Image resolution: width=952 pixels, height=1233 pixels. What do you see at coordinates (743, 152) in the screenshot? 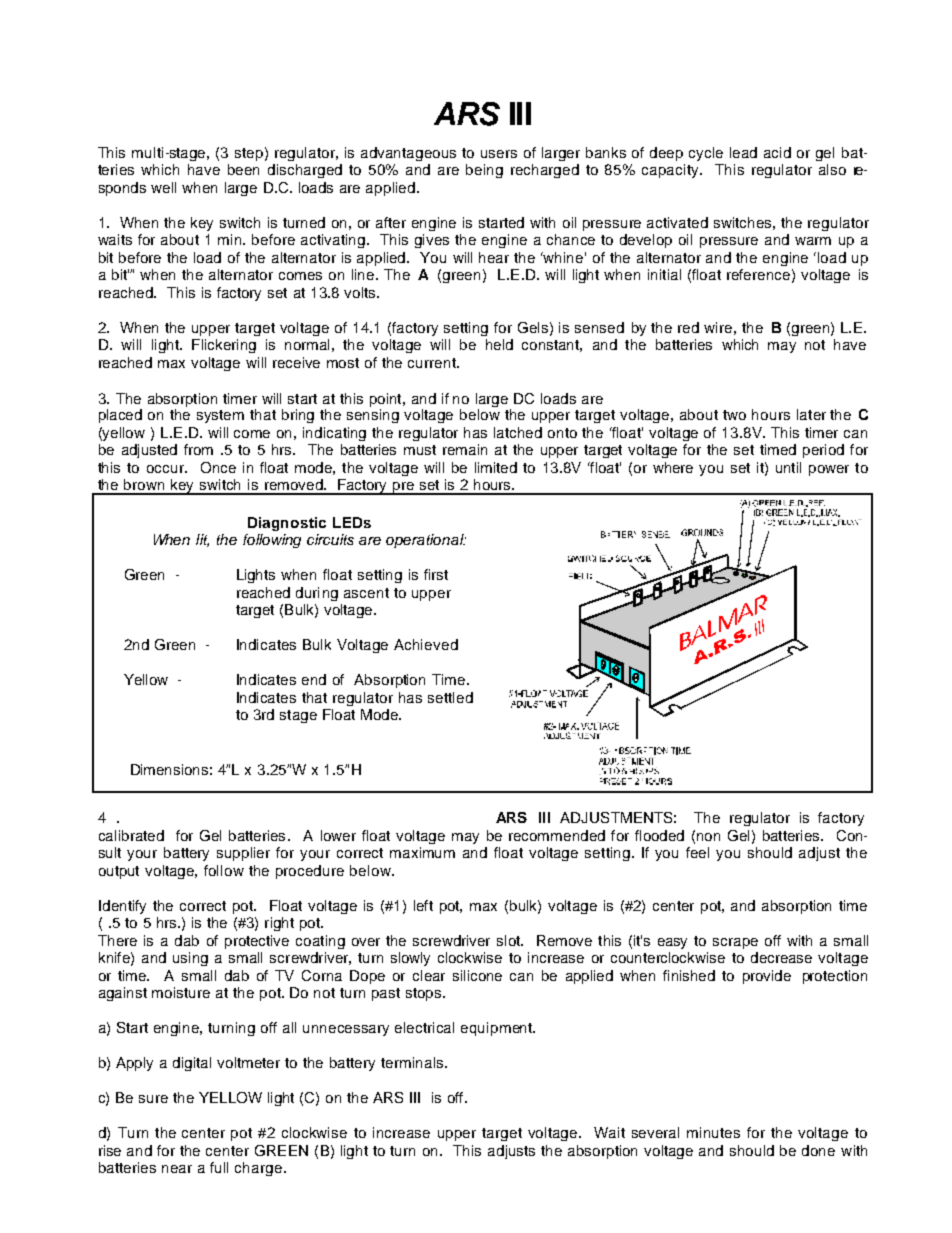
I see `lead` at bounding box center [743, 152].
